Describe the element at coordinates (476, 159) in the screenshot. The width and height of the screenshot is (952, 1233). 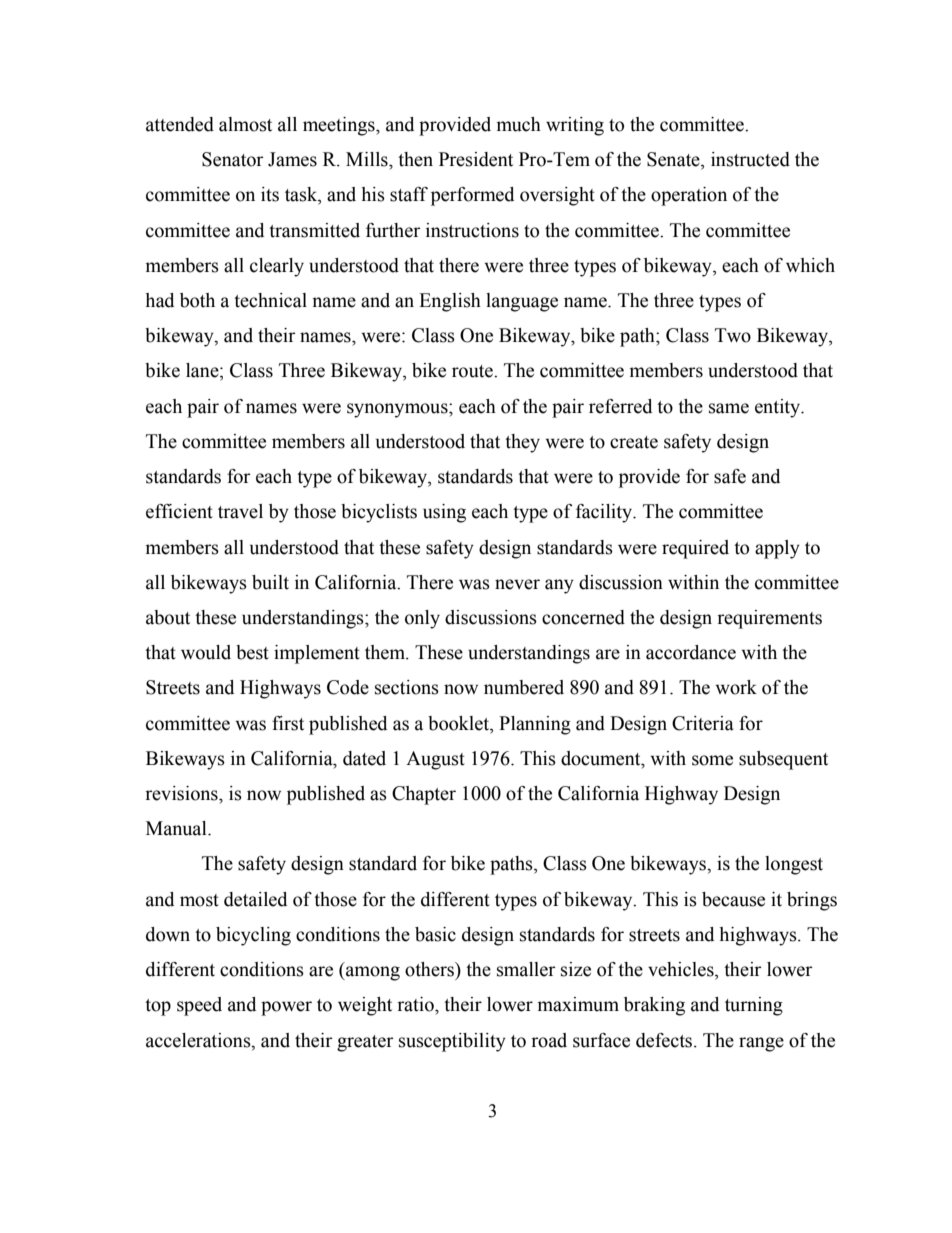
I see `President` at that location.
